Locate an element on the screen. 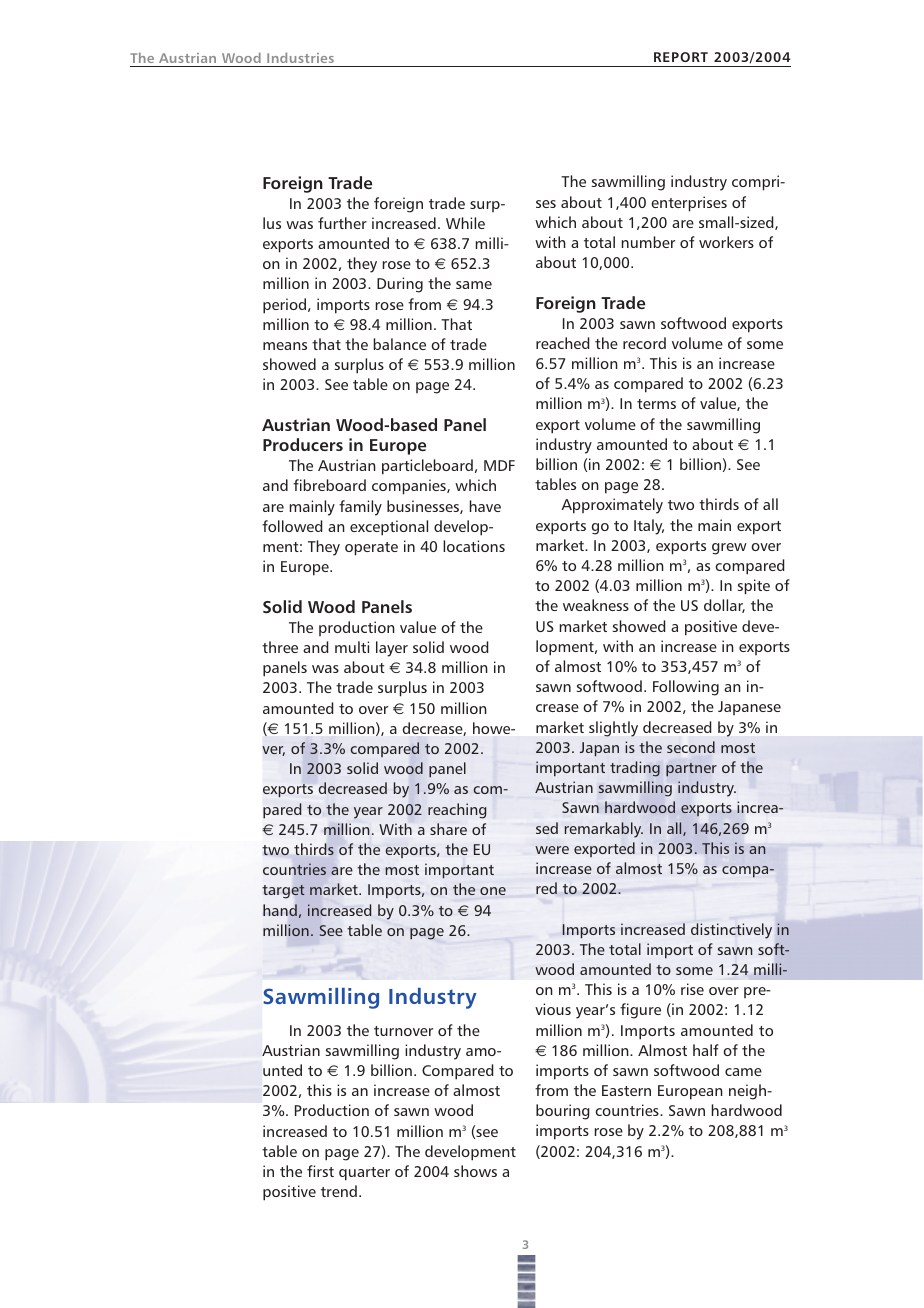 This screenshot has height=1308, width=924. were is located at coordinates (552, 850).
